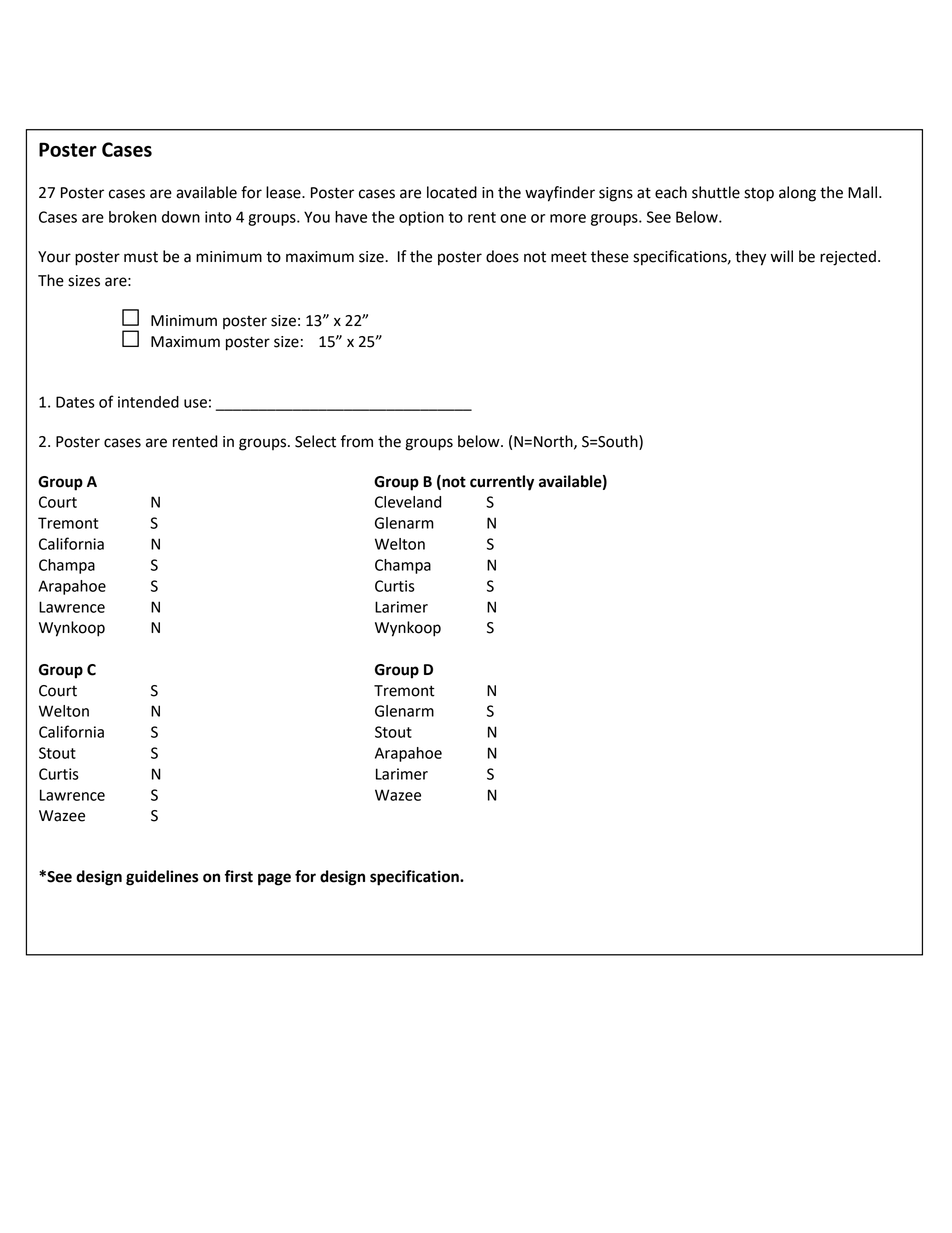 The height and width of the screenshot is (1233, 952). I want to click on Cleveland, so click(408, 502).
